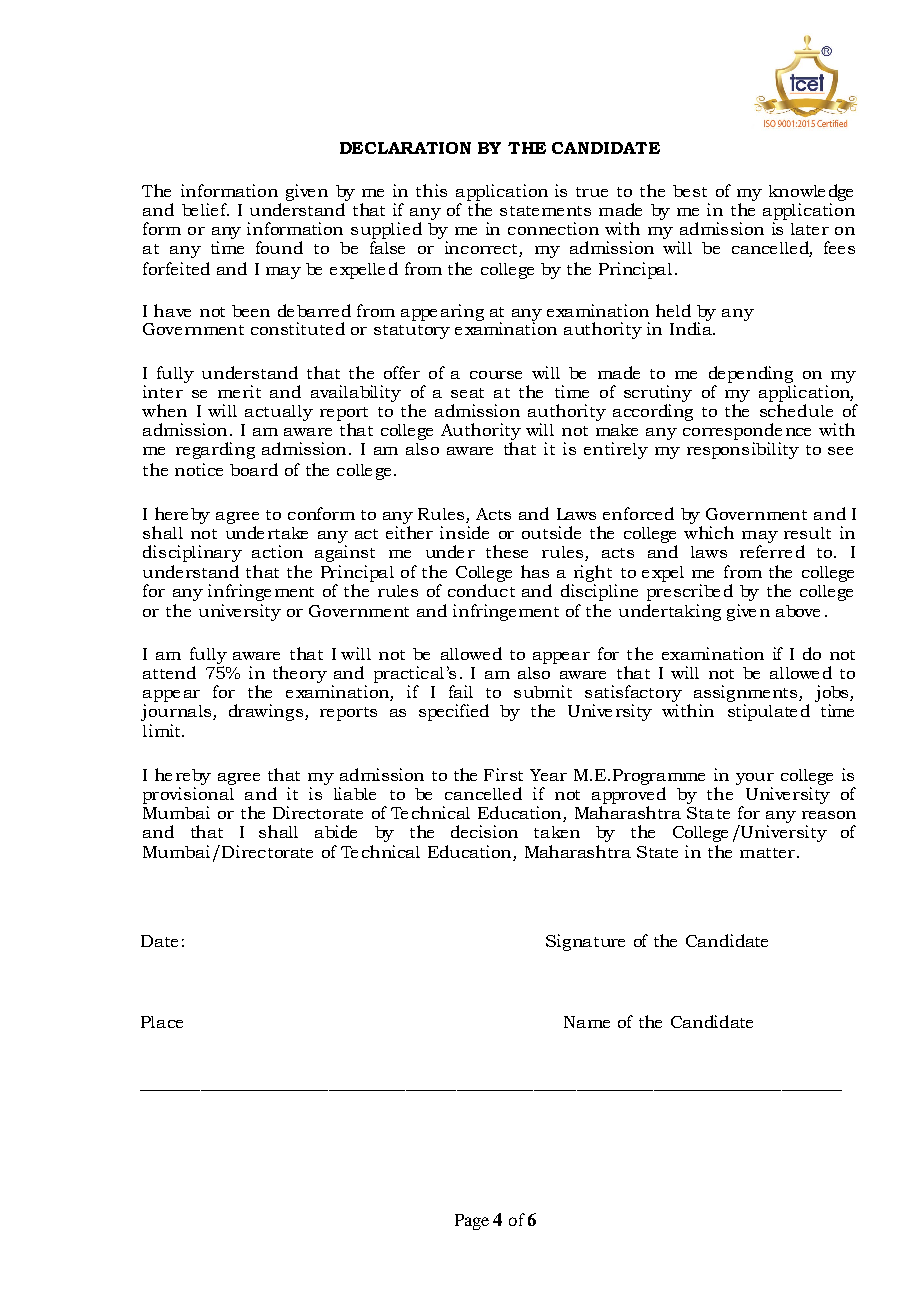 The height and width of the screenshot is (1308, 924). What do you see at coordinates (472, 1222) in the screenshot?
I see `Page` at bounding box center [472, 1222].
